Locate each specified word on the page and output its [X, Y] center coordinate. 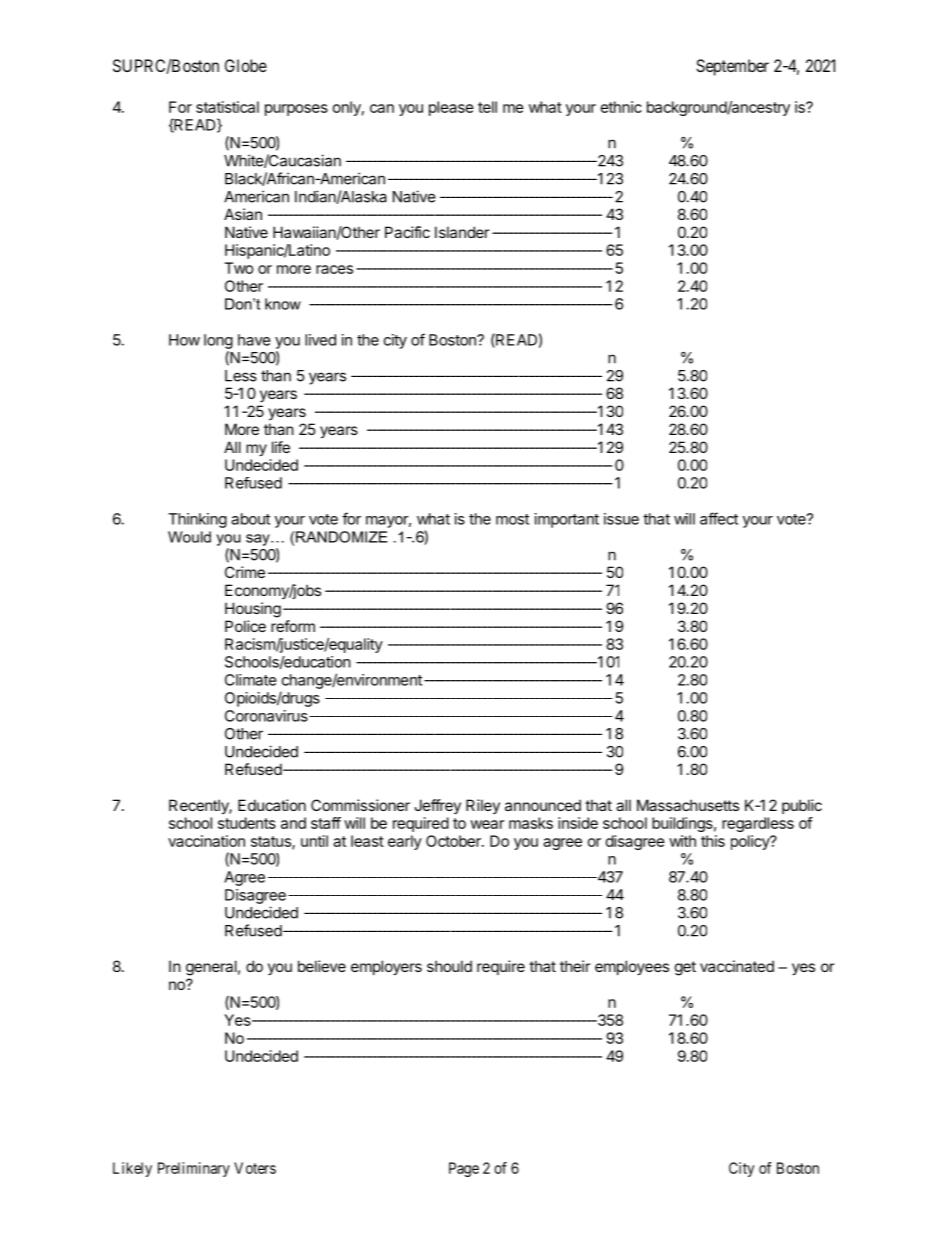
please [451, 108]
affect [719, 518]
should [449, 966]
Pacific [407, 232]
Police [245, 626]
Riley [483, 806]
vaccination [206, 841]
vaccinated [737, 966]
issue [621, 519]
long [218, 341]
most [512, 519]
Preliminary [194, 1169]
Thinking [197, 520]
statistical [227, 107]
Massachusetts [688, 805]
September [732, 67]
